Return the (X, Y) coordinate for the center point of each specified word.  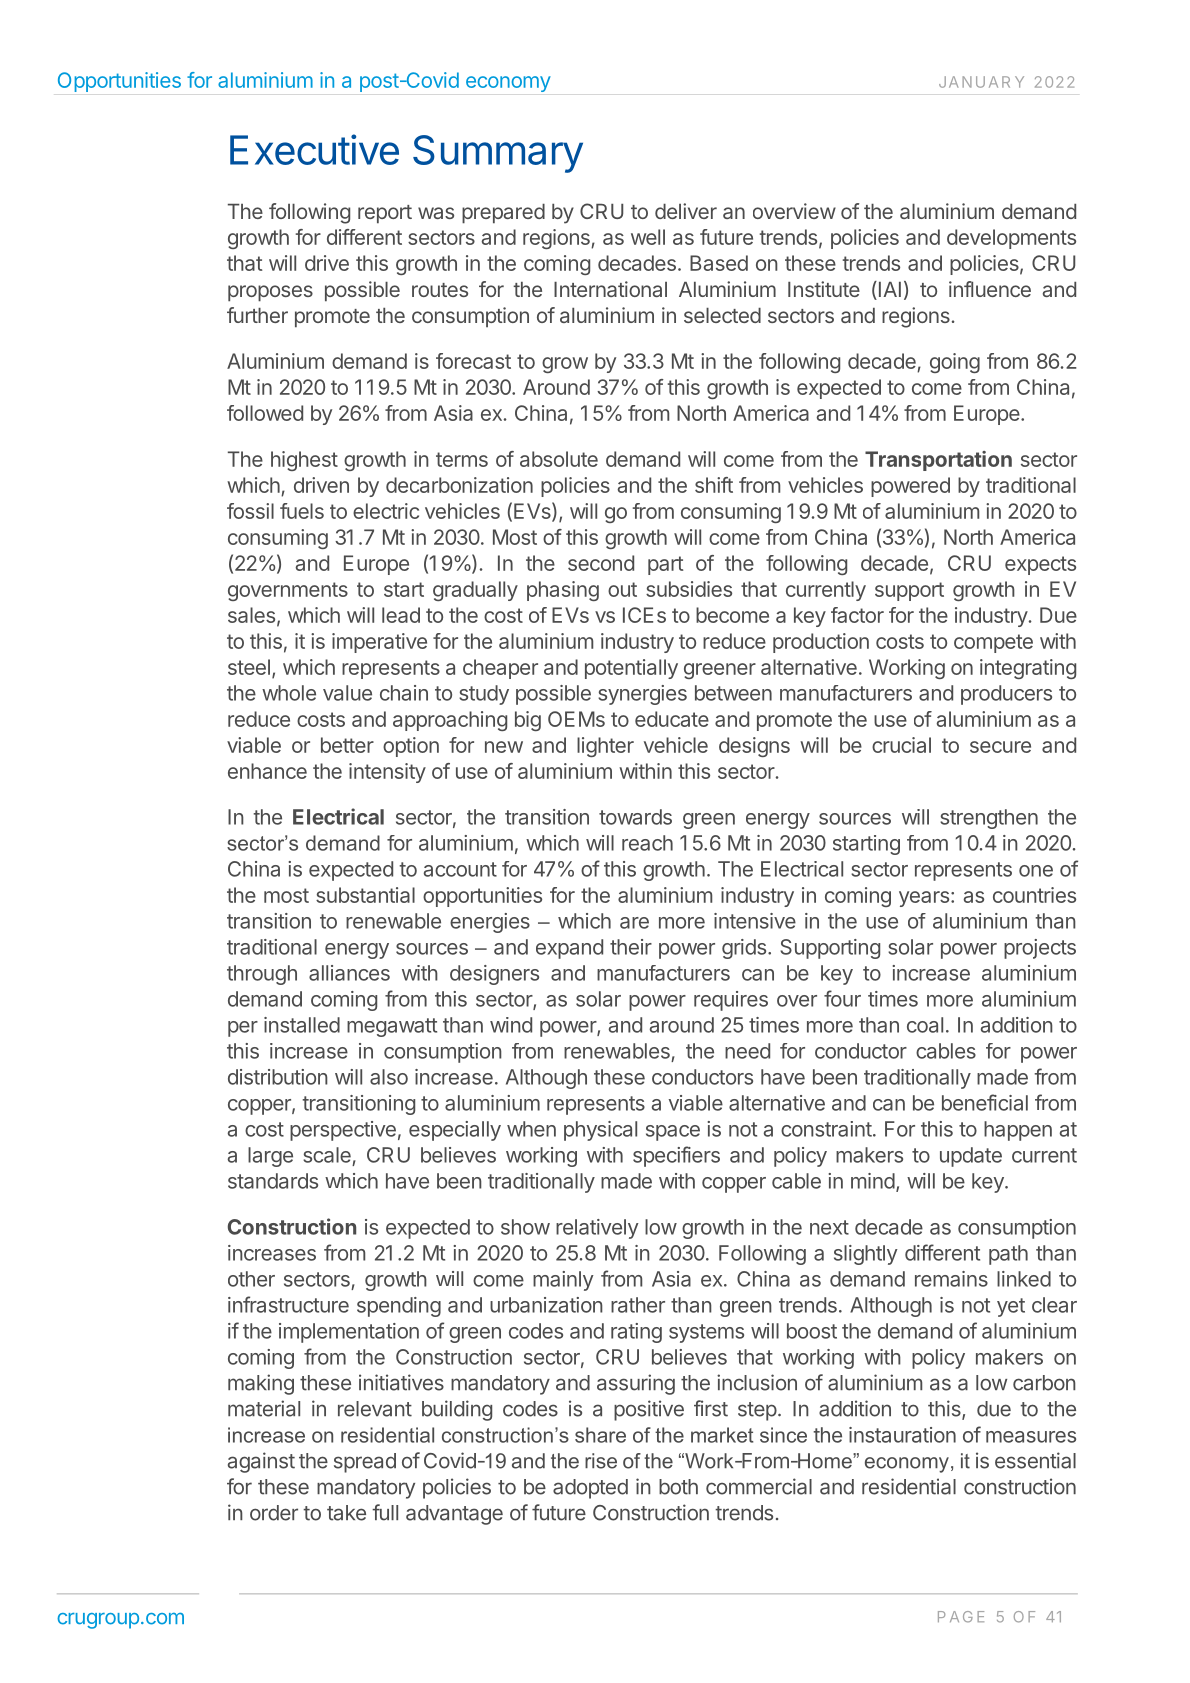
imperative (379, 643)
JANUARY (981, 82)
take (346, 1513)
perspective (343, 1131)
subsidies (689, 589)
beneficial (985, 1102)
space (673, 1133)
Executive (314, 149)
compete (993, 643)
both (678, 1487)
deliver (686, 211)
